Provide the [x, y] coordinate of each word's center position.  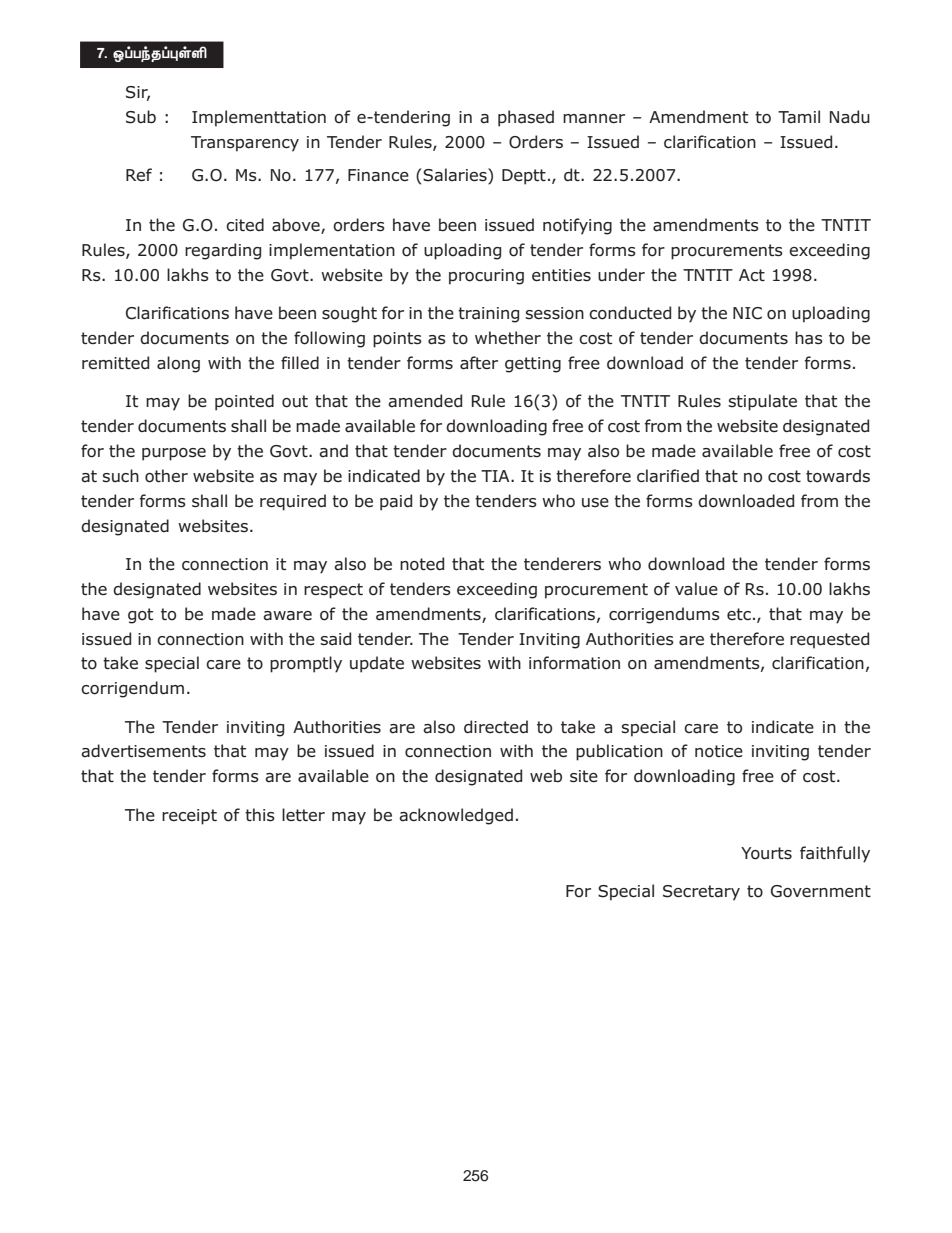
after [479, 363]
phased [526, 118]
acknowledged [456, 816]
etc [739, 614]
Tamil [799, 117]
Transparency [245, 144]
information [574, 663]
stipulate [762, 402]
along [178, 364]
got [140, 616]
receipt [189, 817]
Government [821, 891]
